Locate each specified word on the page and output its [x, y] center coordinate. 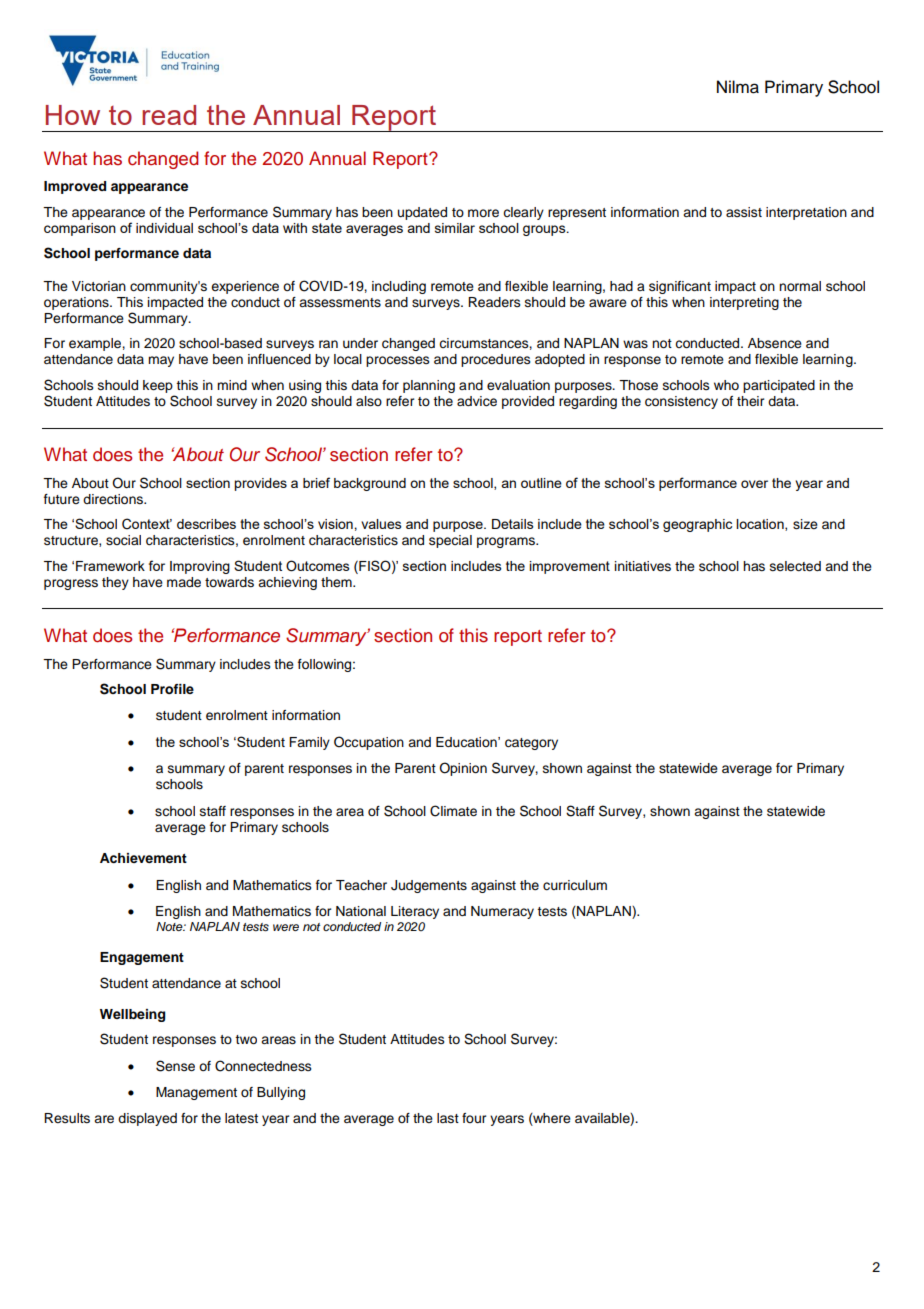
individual [164, 228]
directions [114, 499]
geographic [697, 525]
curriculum [575, 885]
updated [422, 213]
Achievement [143, 858]
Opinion [463, 769]
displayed [147, 1119]
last [448, 1118]
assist [744, 212]
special [450, 541]
